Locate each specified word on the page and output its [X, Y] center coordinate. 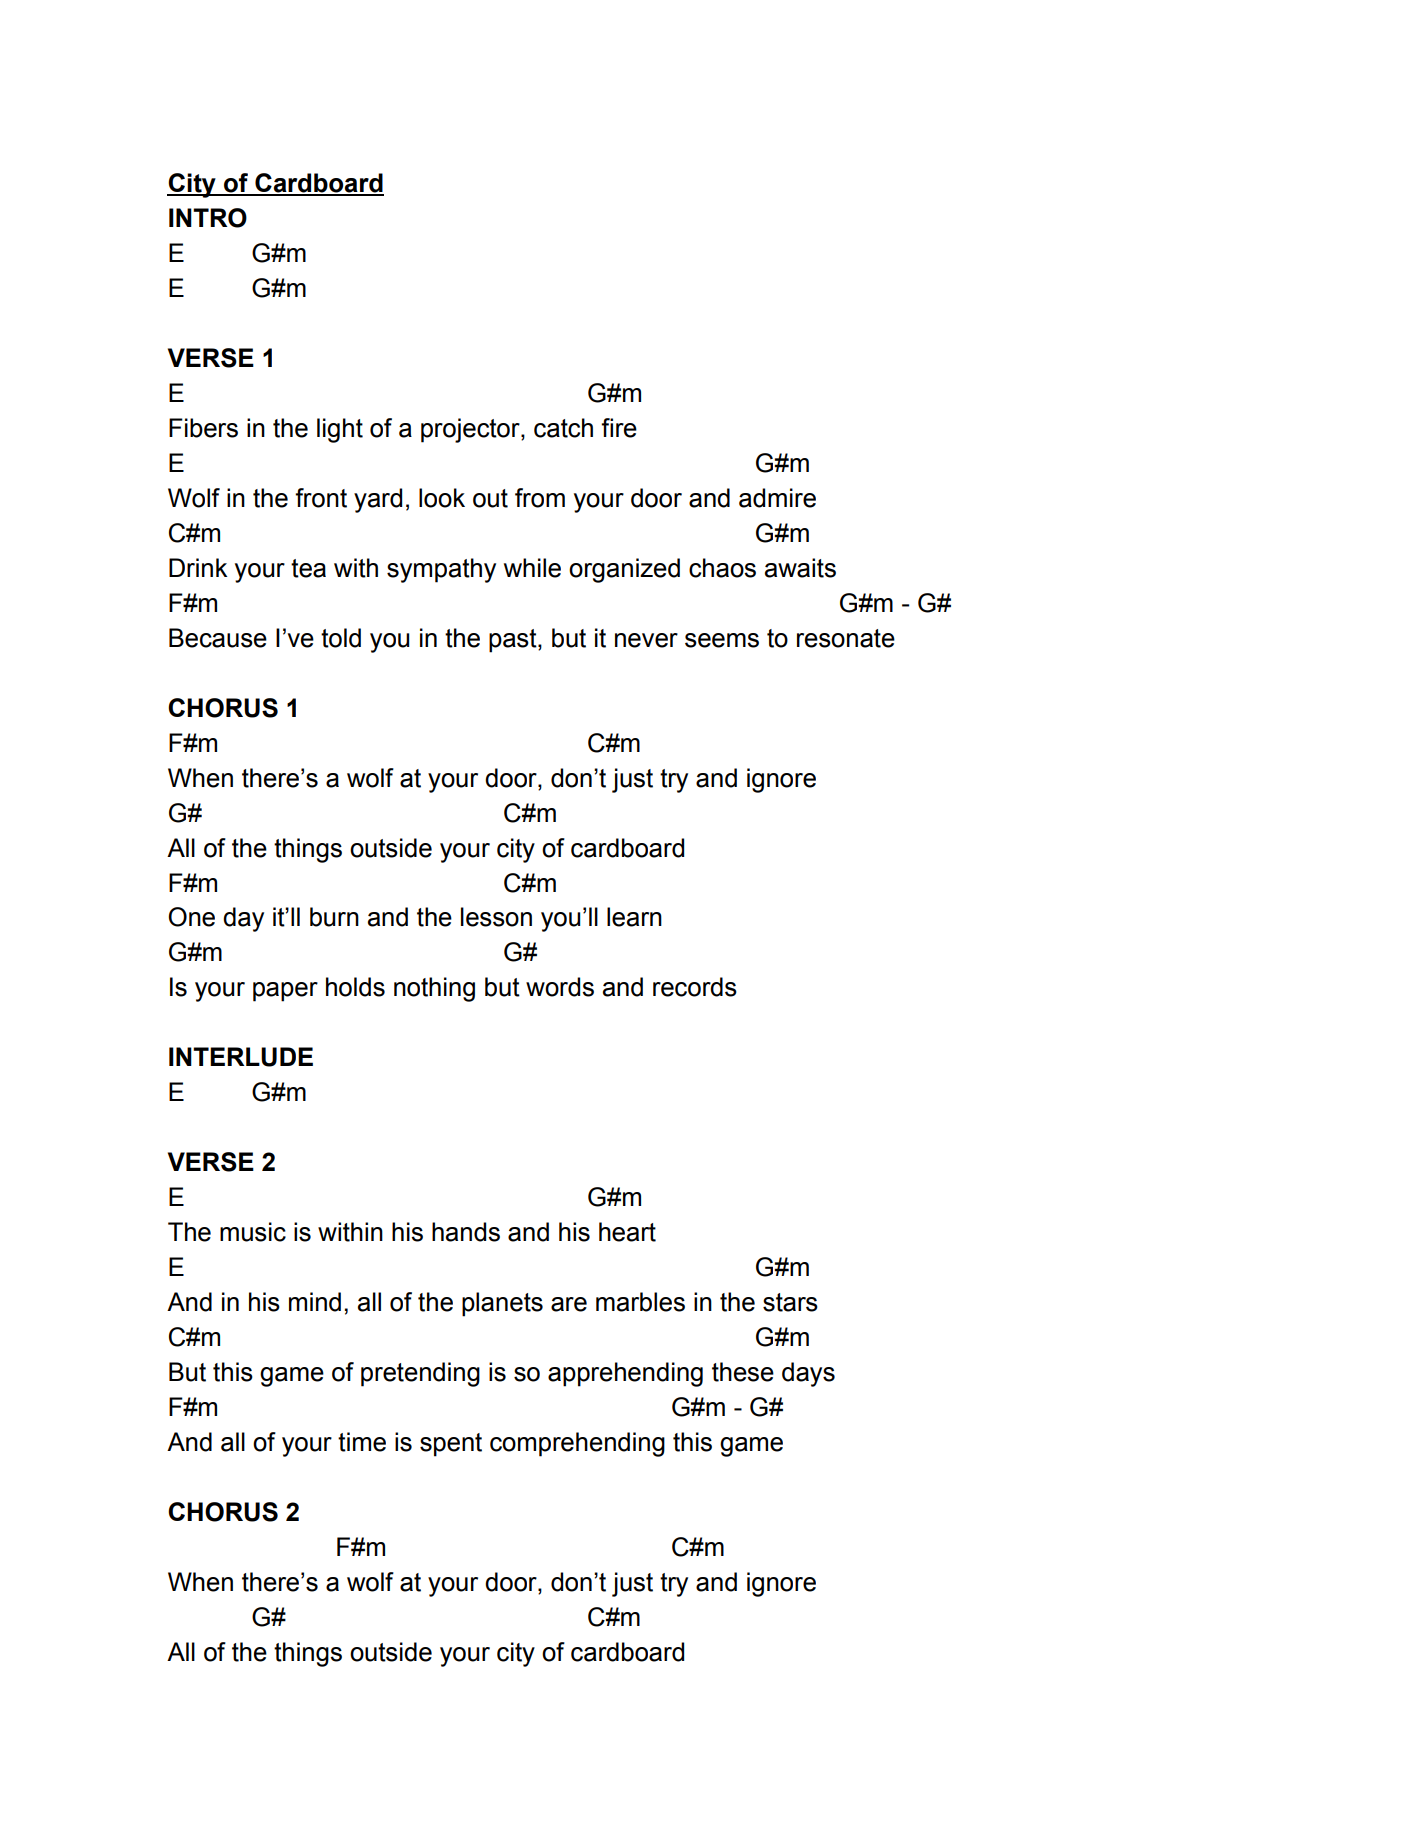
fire [619, 428]
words [560, 987]
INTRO [208, 218]
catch [563, 428]
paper [285, 992]
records [695, 987]
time [362, 1442]
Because [218, 638]
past [514, 641]
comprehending [577, 1444]
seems [722, 640]
